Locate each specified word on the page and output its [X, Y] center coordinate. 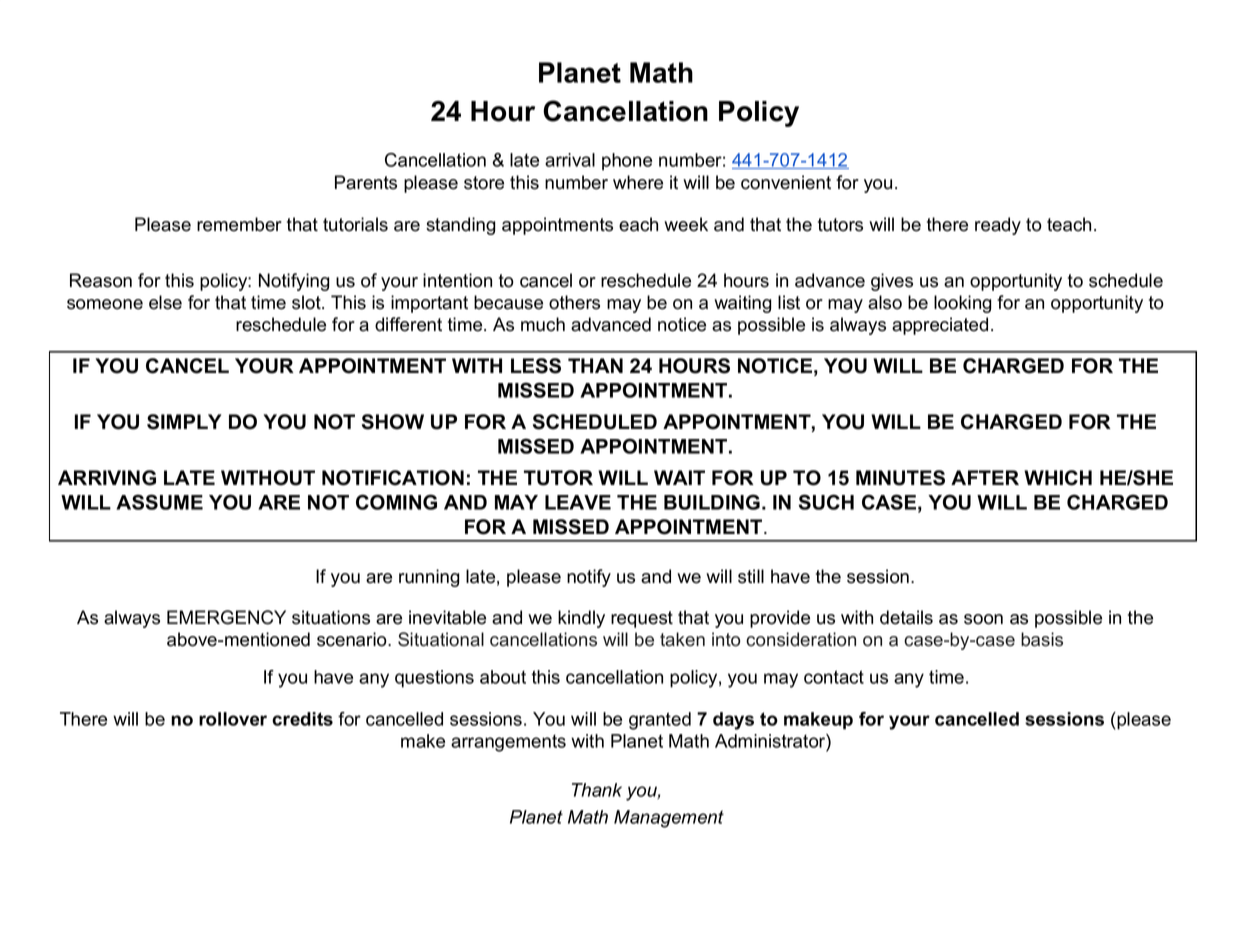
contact [834, 677]
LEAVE [578, 502]
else [165, 302]
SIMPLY [184, 422]
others [574, 302]
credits [302, 719]
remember [239, 224]
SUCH [826, 502]
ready [998, 226]
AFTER [985, 477]
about [503, 677]
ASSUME [159, 502]
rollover [233, 719]
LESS [536, 366]
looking [963, 304]
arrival [570, 160]
